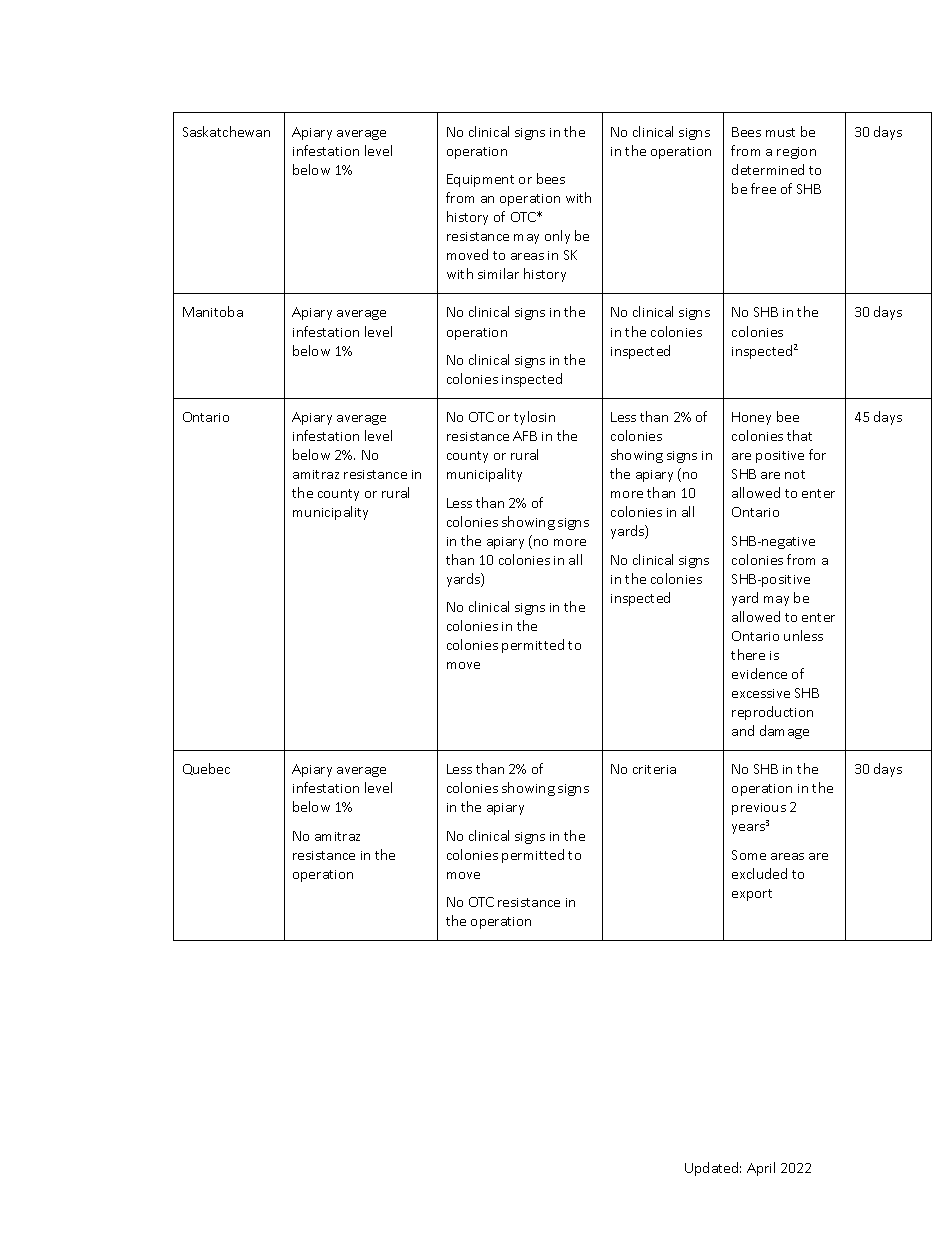  I want to click on export, so click(752, 895).
